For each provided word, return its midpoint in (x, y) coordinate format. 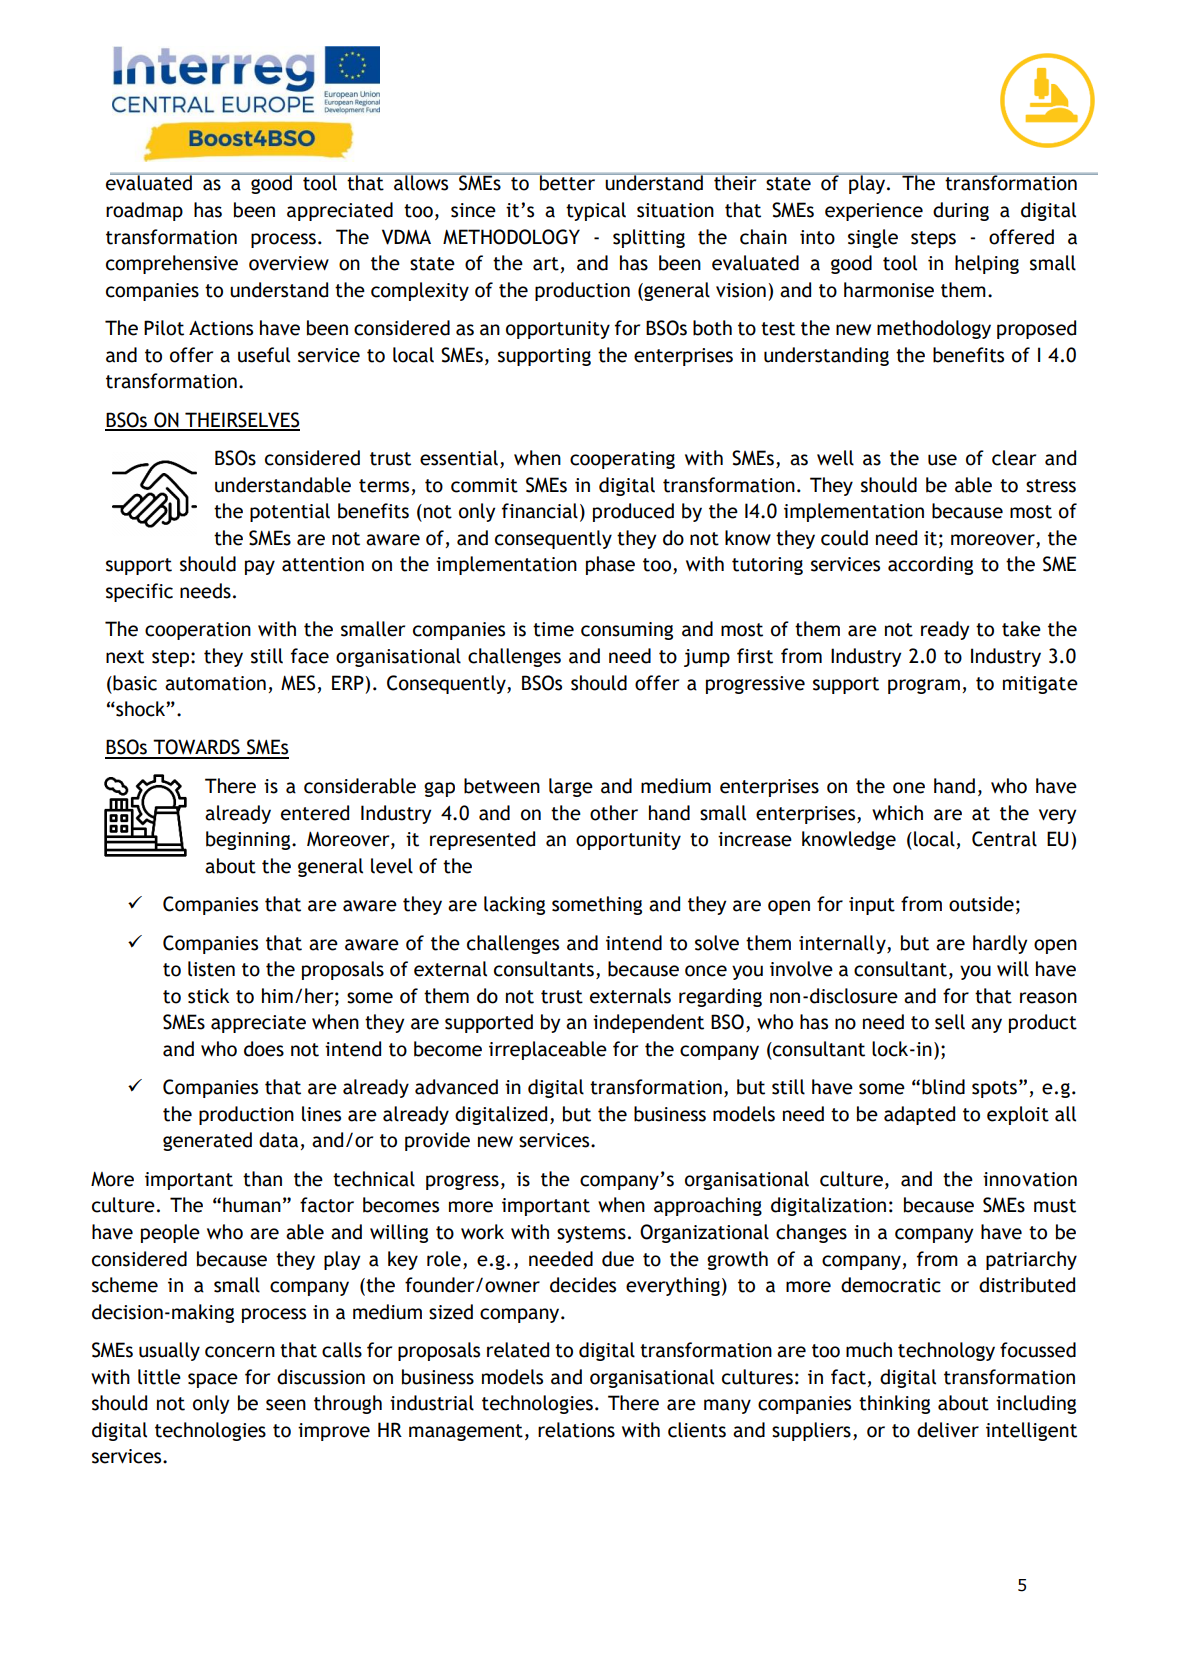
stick (208, 996)
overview (289, 263)
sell (950, 1022)
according (930, 565)
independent (648, 1023)
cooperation (198, 631)
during (961, 211)
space (213, 1380)
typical (596, 211)
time (553, 629)
